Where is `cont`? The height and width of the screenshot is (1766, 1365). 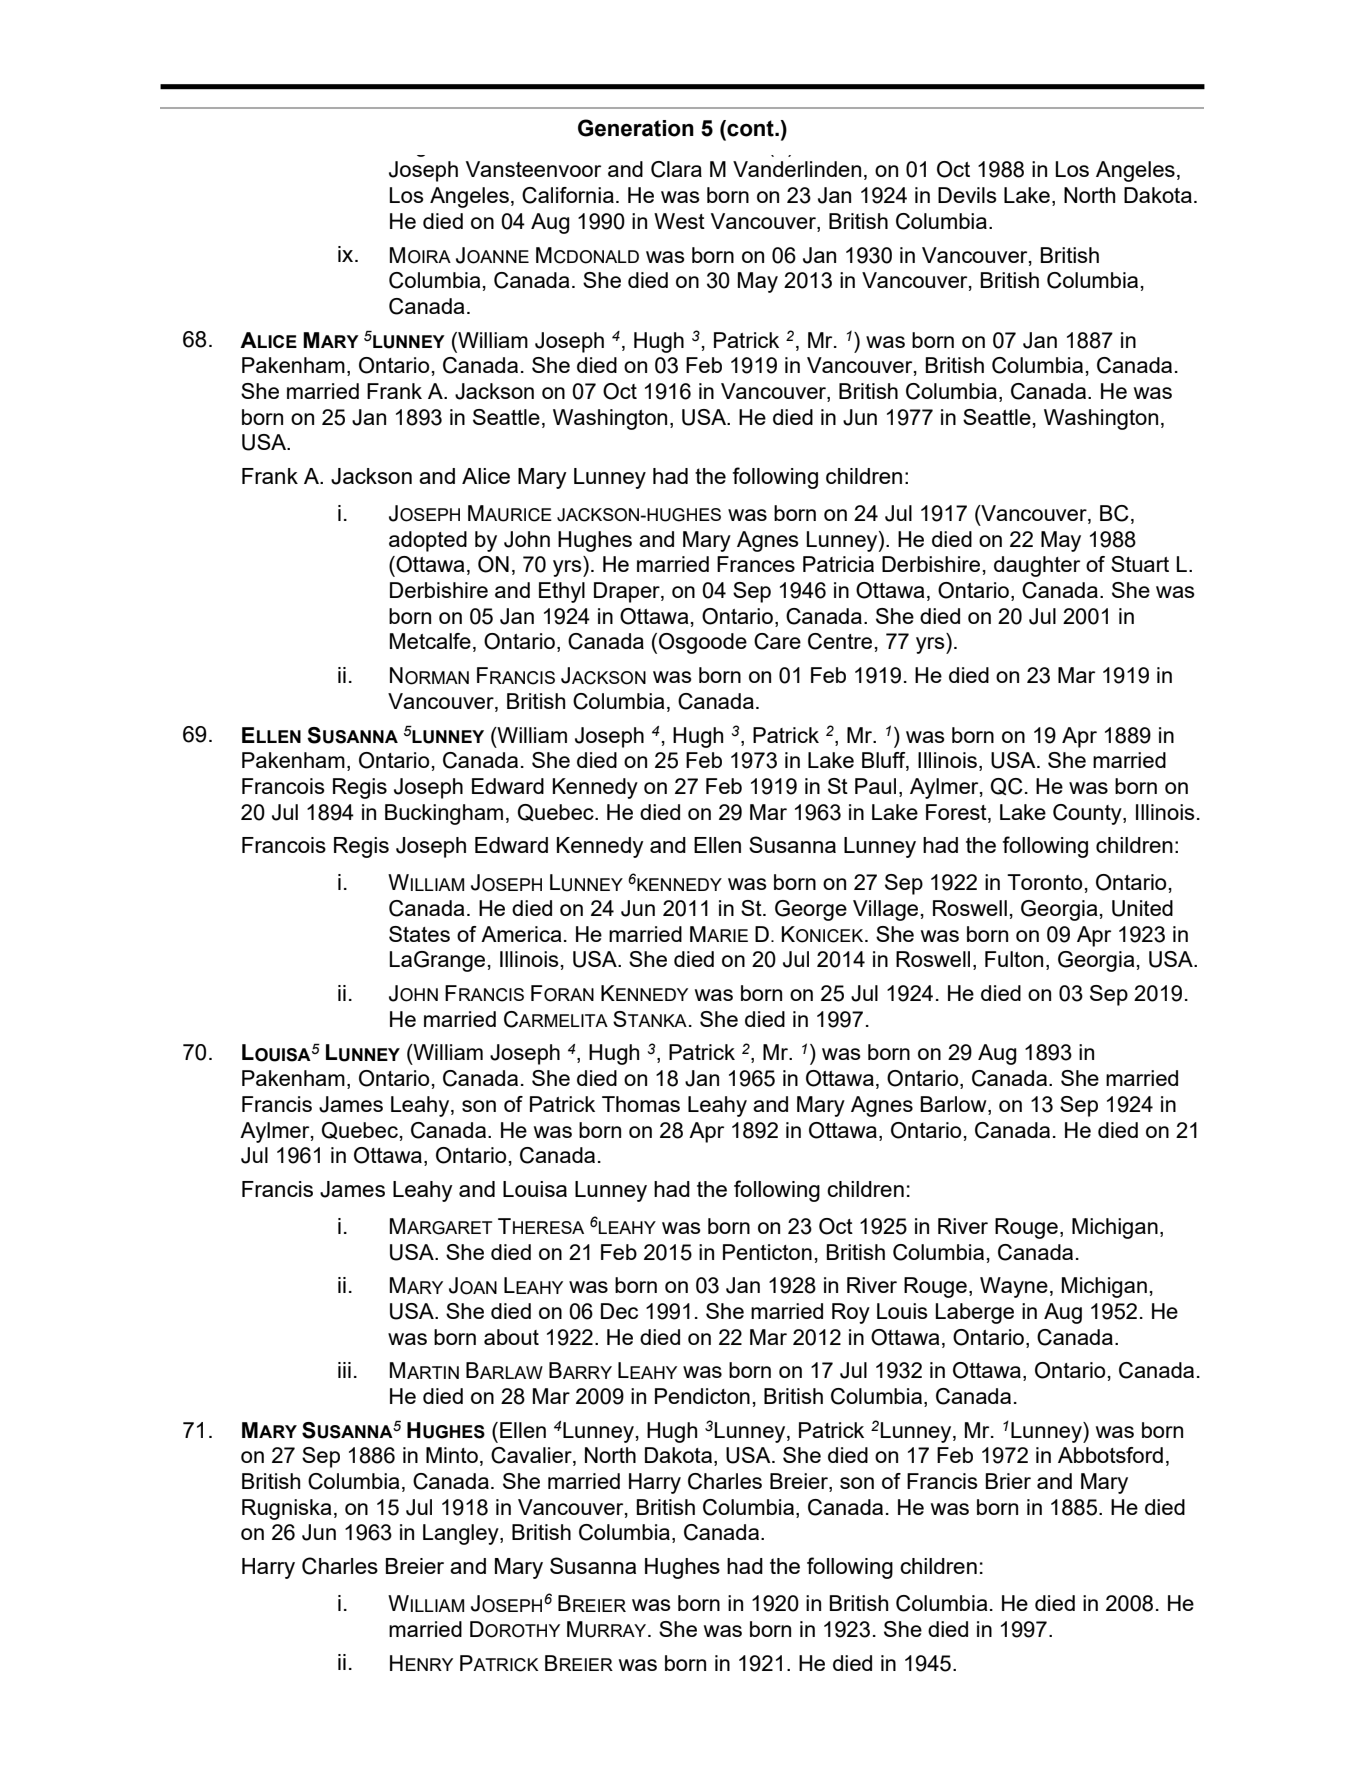
cont is located at coordinates (750, 129).
